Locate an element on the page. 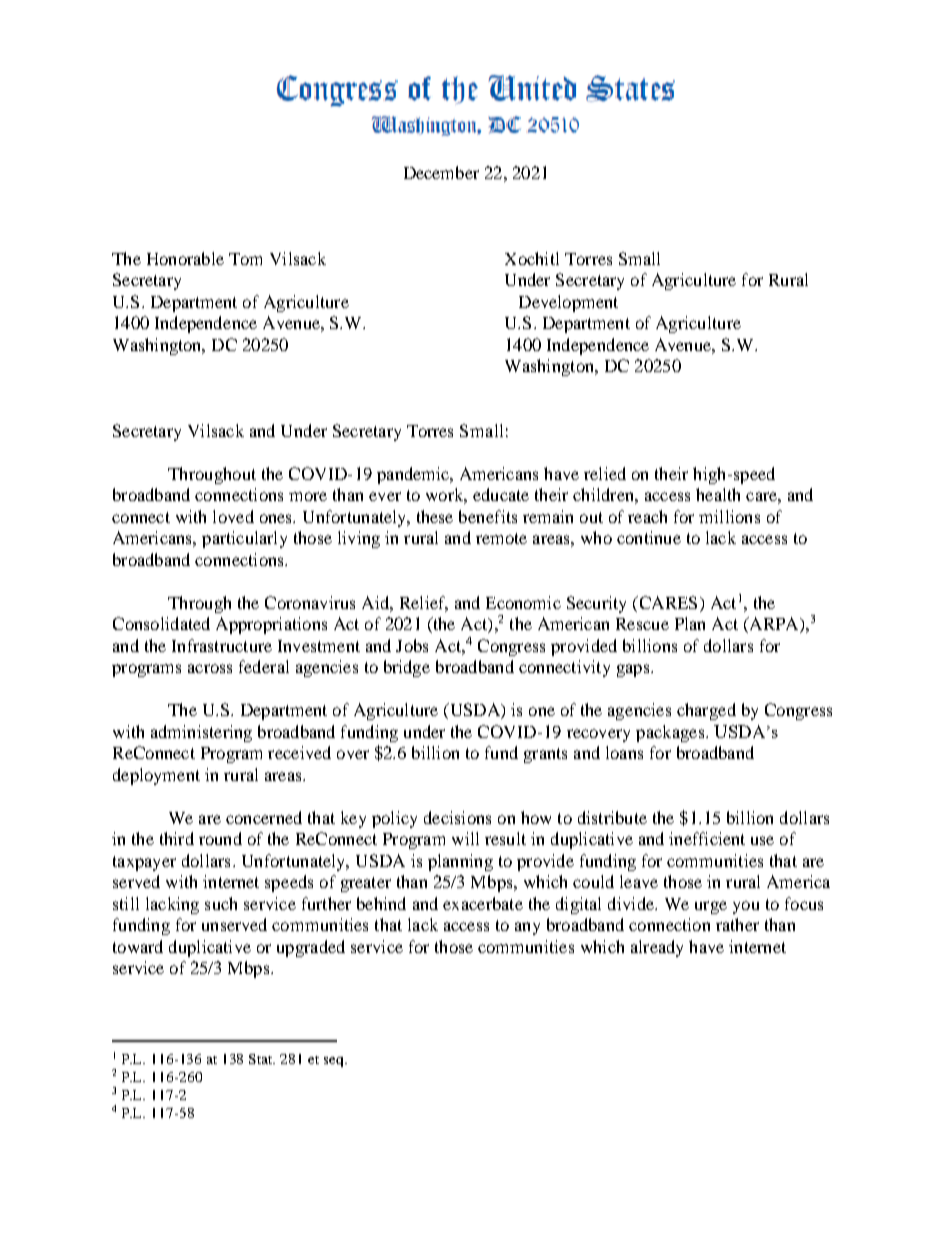 Image resolution: width=952 pixels, height=1233 pixels. Infrastructure is located at coordinates (222, 645).
